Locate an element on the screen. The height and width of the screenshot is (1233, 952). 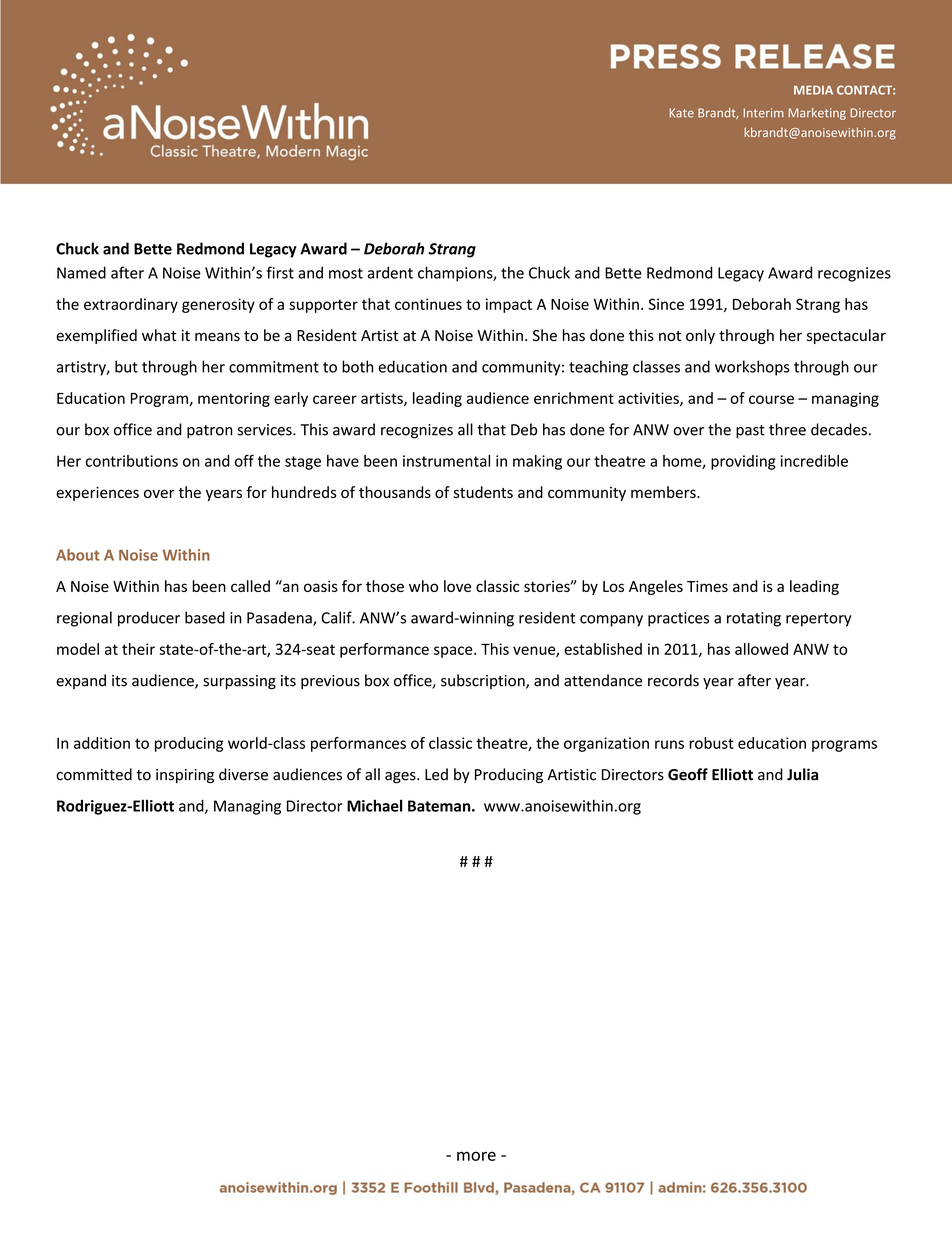
inspiring is located at coordinates (185, 776).
